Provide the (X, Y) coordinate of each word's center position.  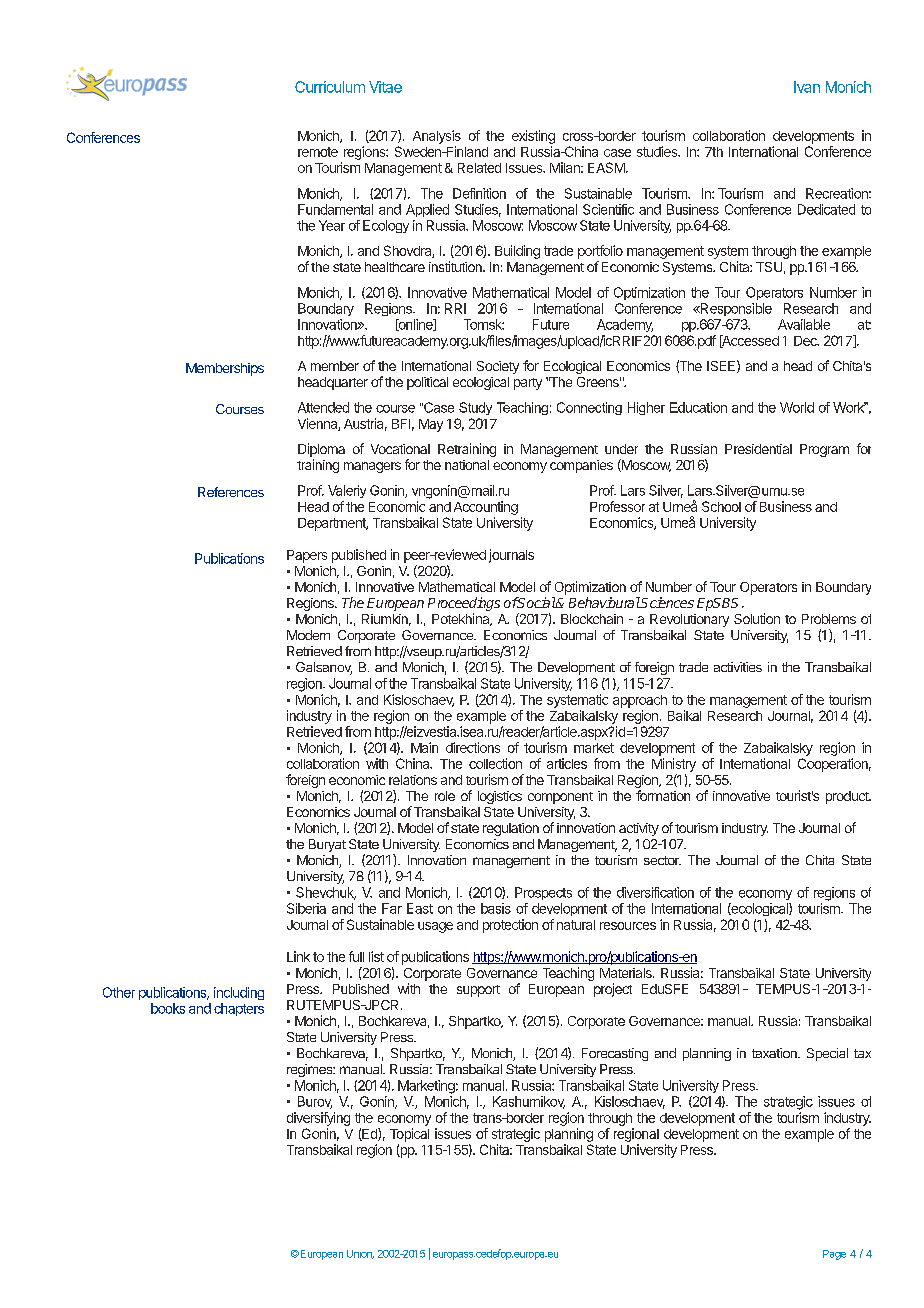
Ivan (807, 87)
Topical (409, 1135)
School (721, 506)
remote (318, 152)
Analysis (437, 137)
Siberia (306, 908)
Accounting (486, 508)
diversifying (318, 1119)
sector (662, 860)
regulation (511, 829)
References (231, 492)
